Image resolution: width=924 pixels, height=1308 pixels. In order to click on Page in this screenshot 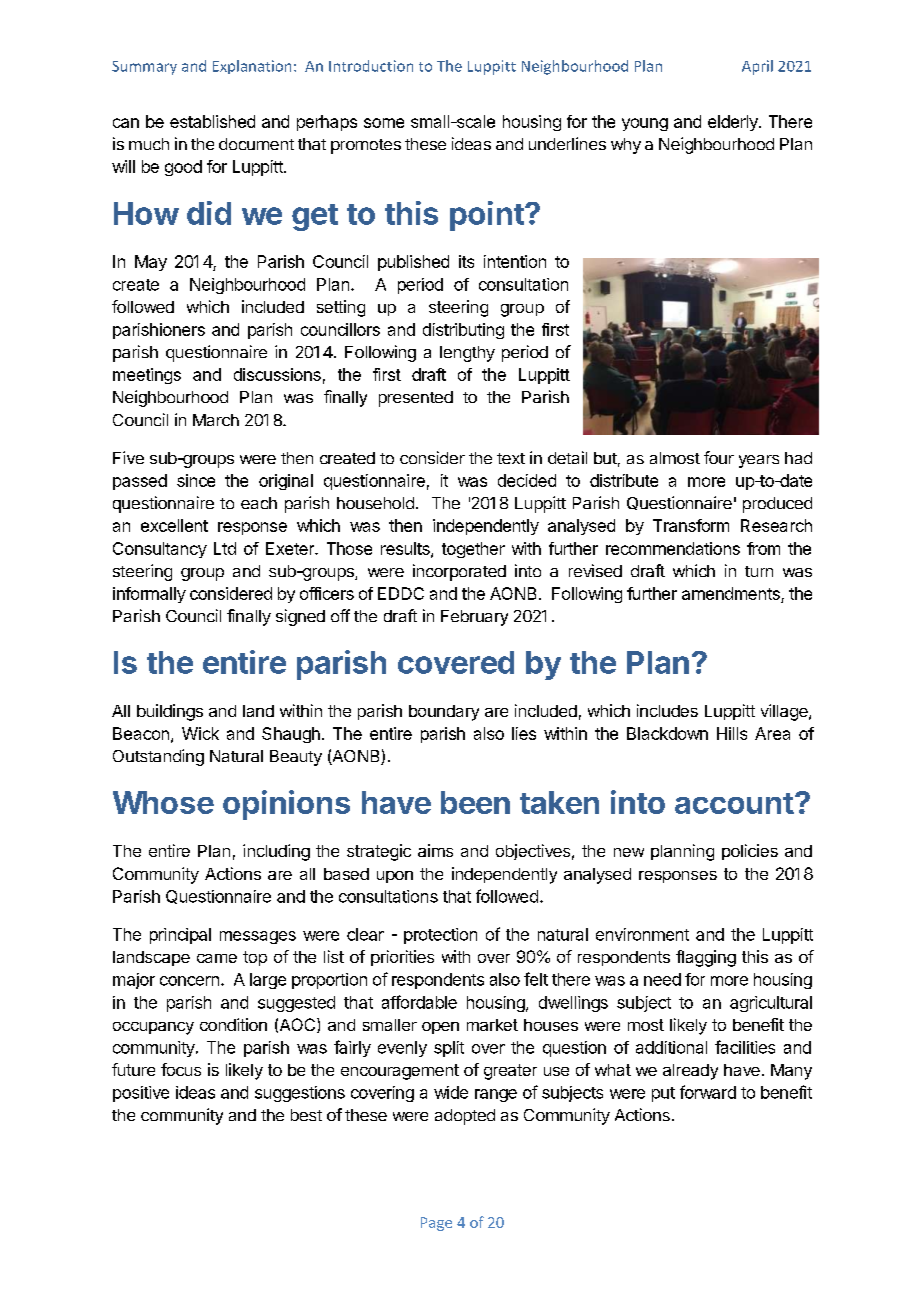, I will do `click(436, 1224)`.
